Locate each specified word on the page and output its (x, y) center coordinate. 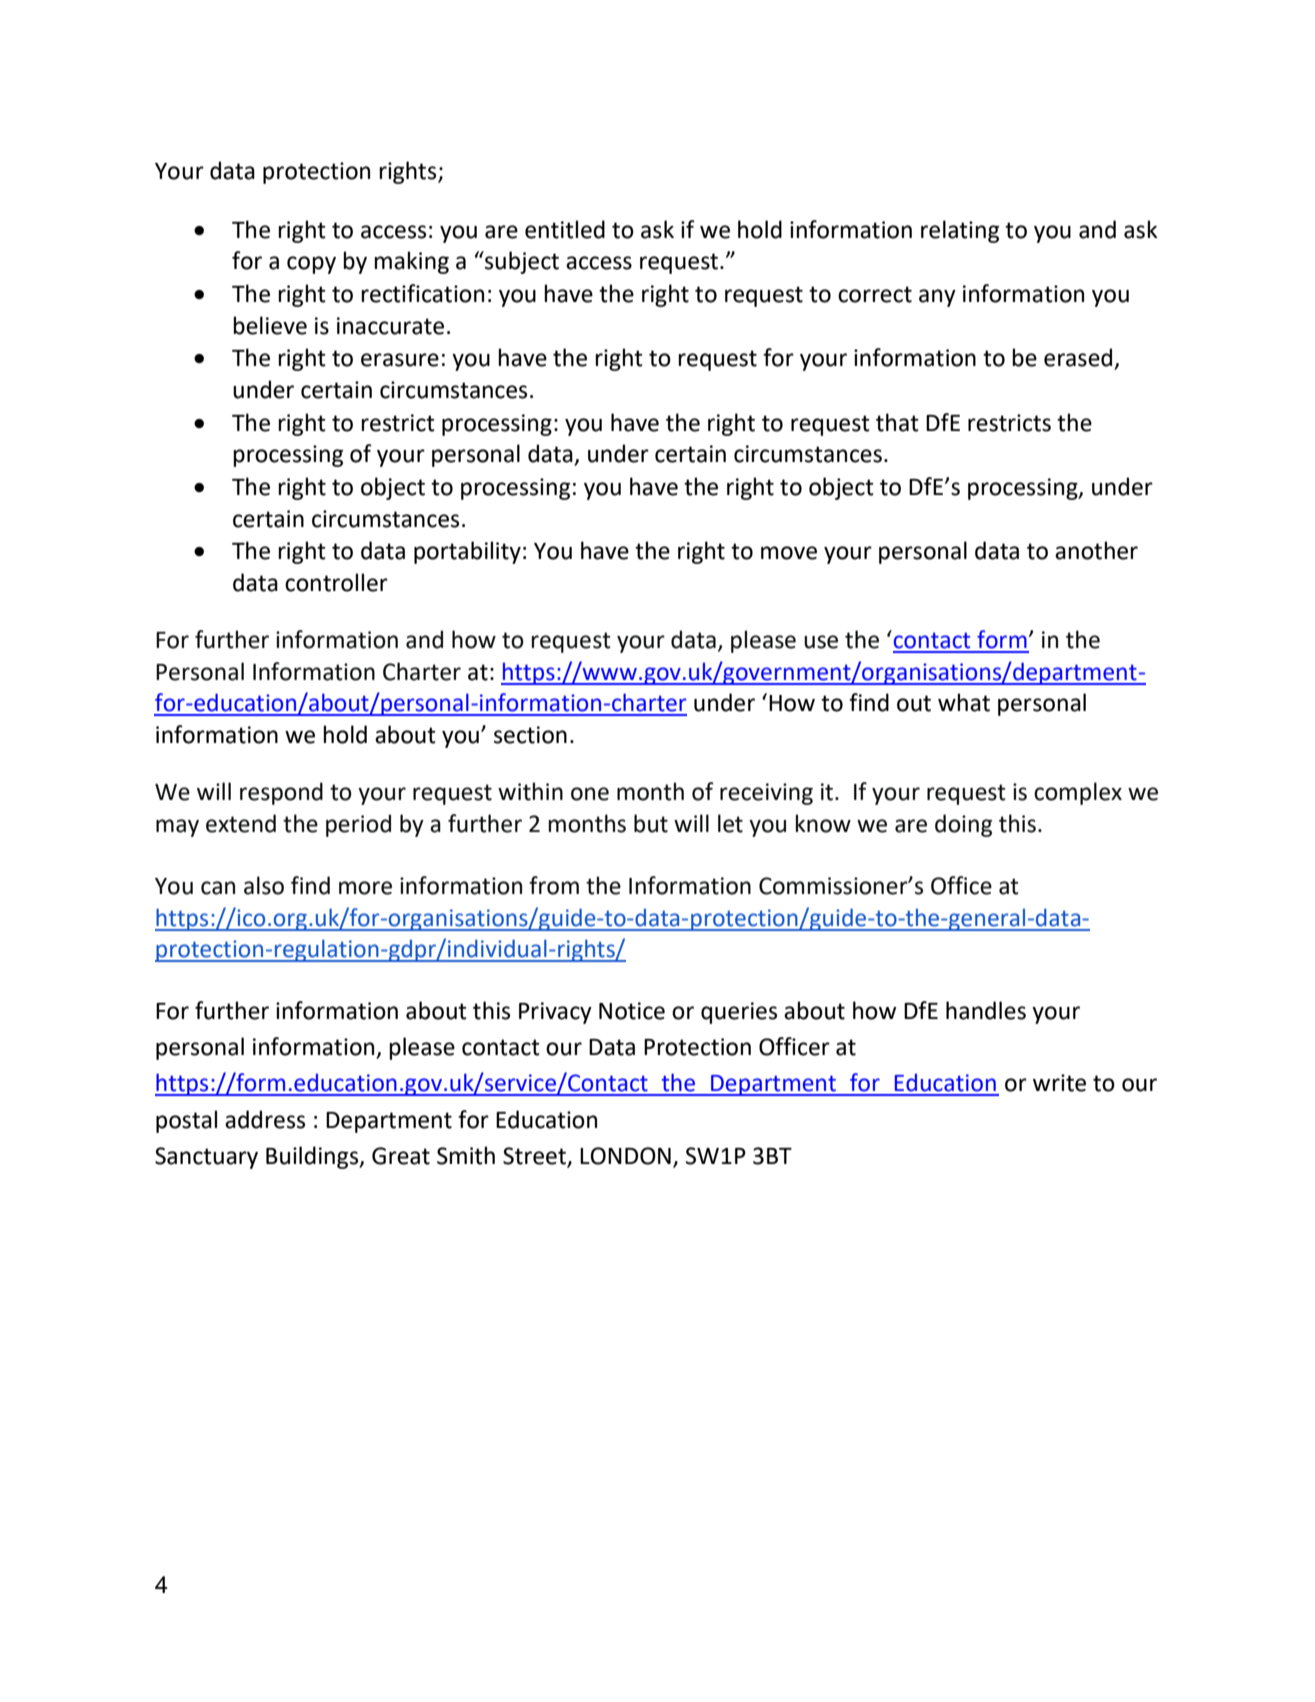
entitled (565, 229)
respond (281, 793)
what (964, 702)
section (530, 735)
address (265, 1119)
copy (311, 265)
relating (960, 231)
